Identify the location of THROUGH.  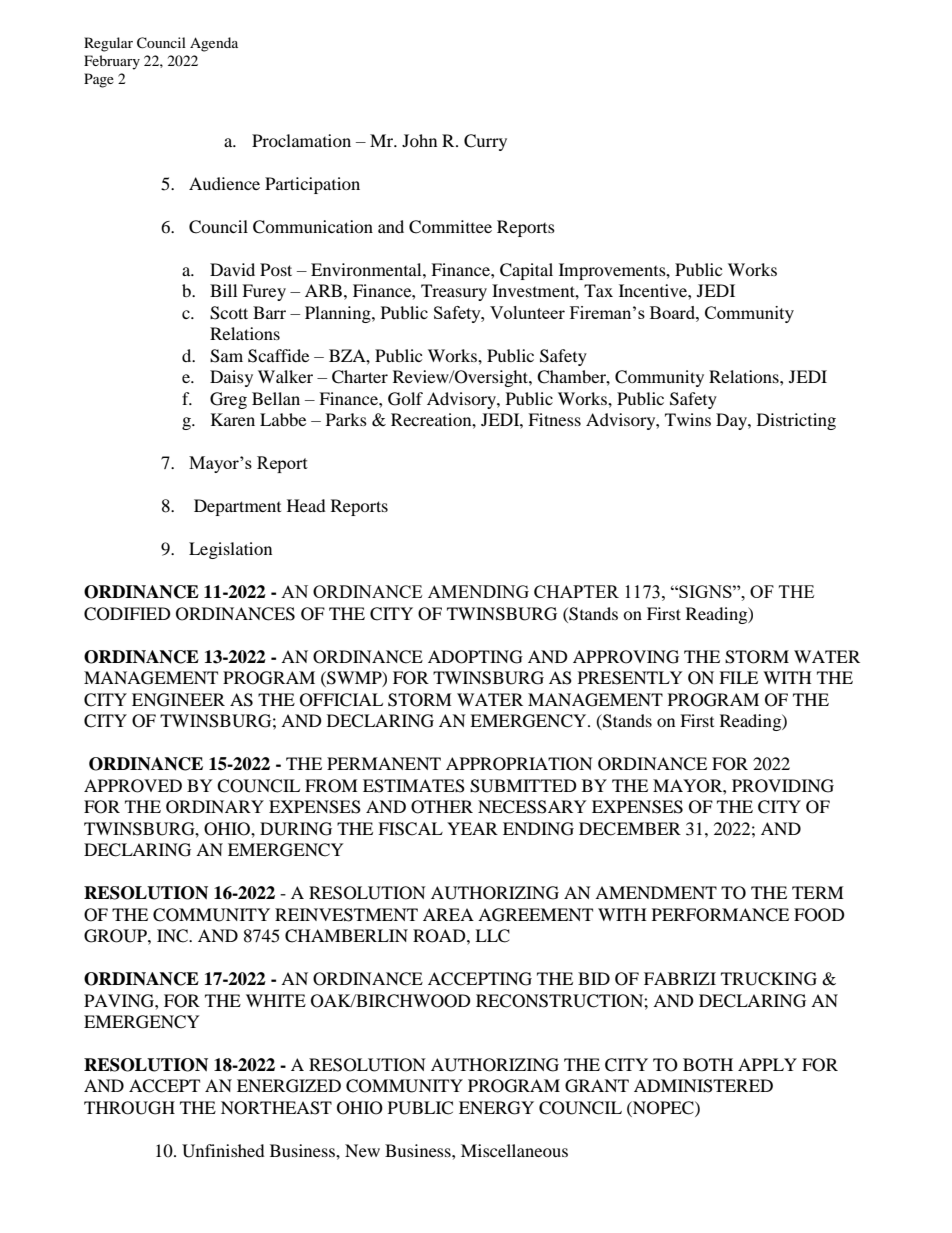
(129, 1108).
